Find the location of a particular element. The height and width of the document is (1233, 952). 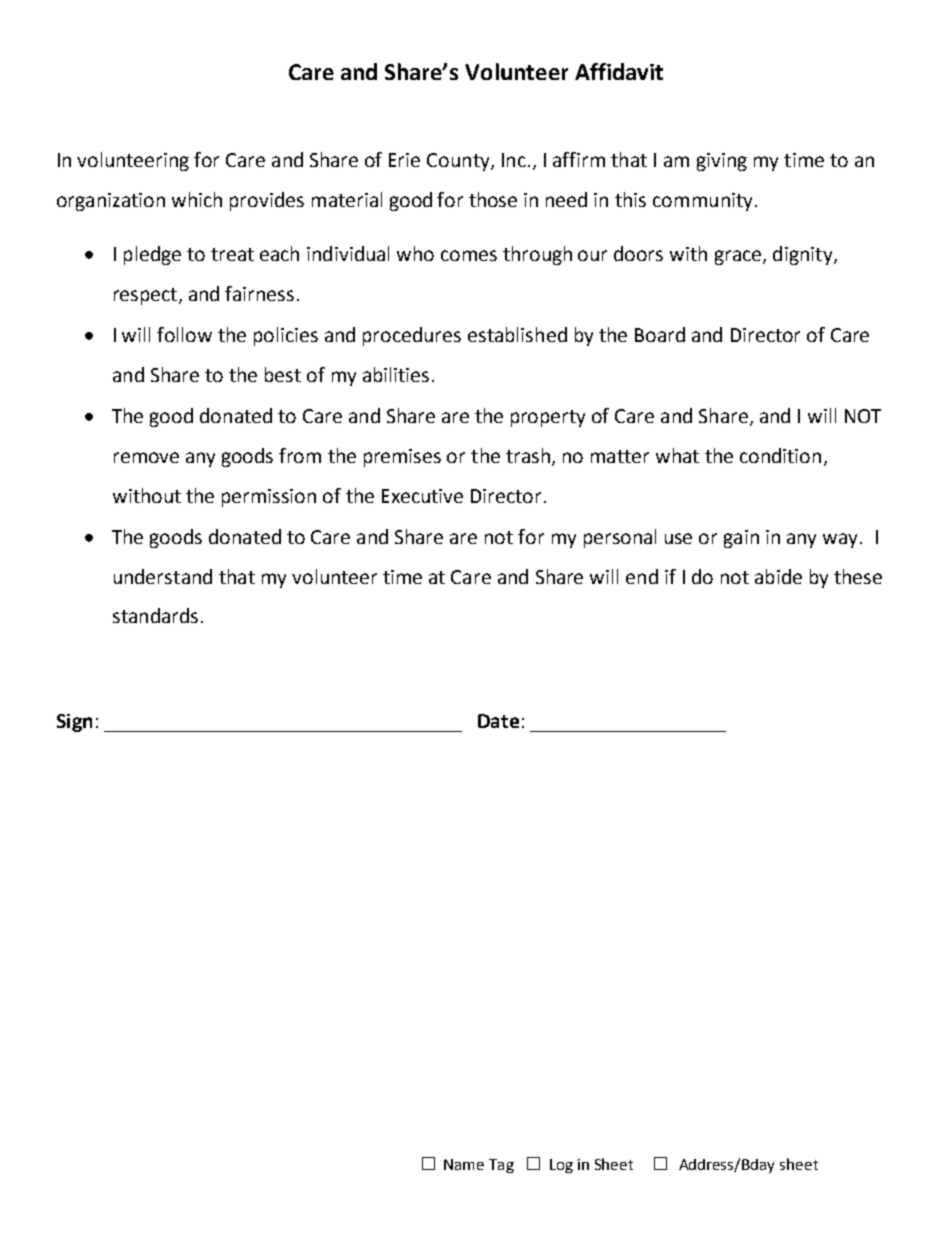

abide is located at coordinates (778, 576).
